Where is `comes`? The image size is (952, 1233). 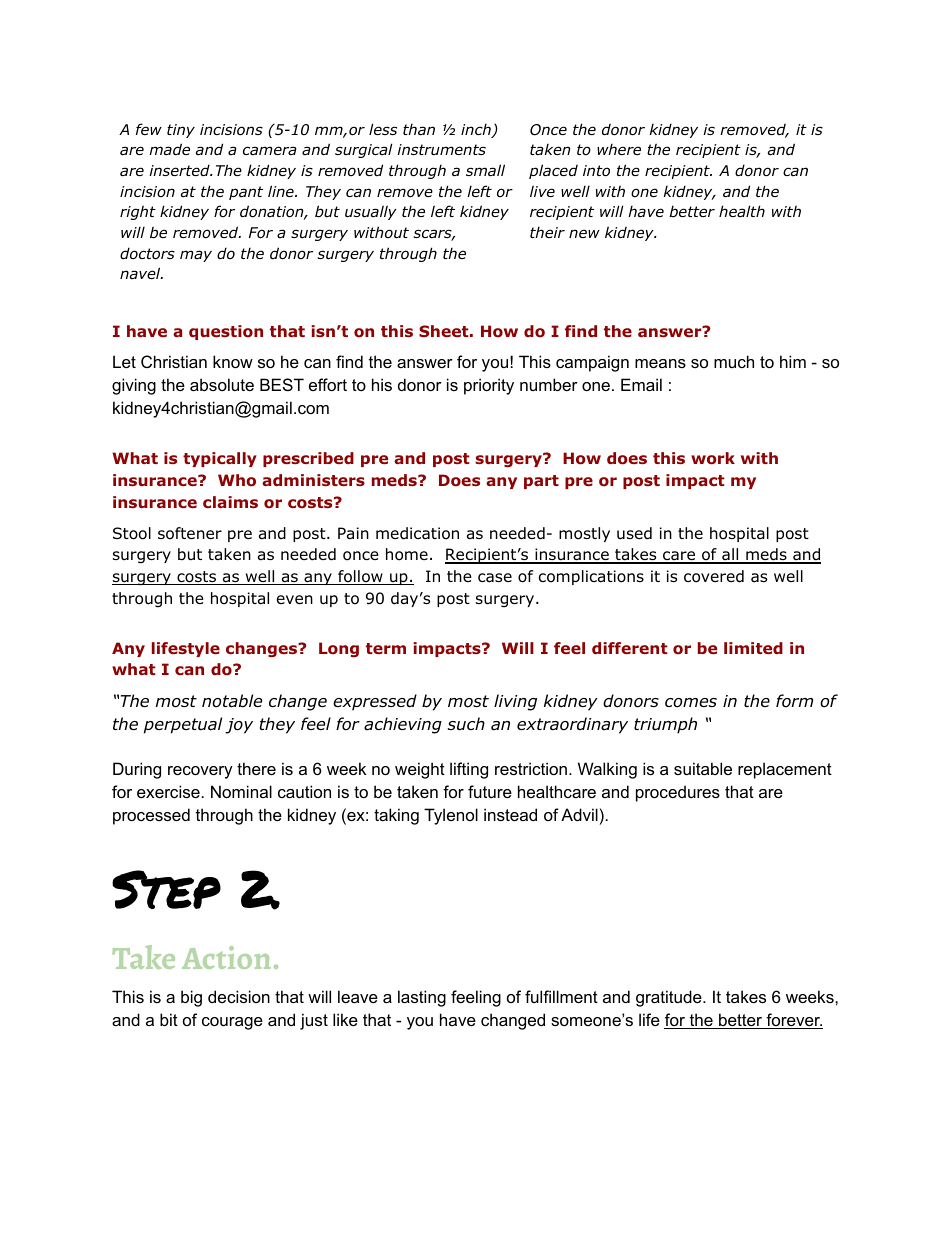
comes is located at coordinates (691, 703).
